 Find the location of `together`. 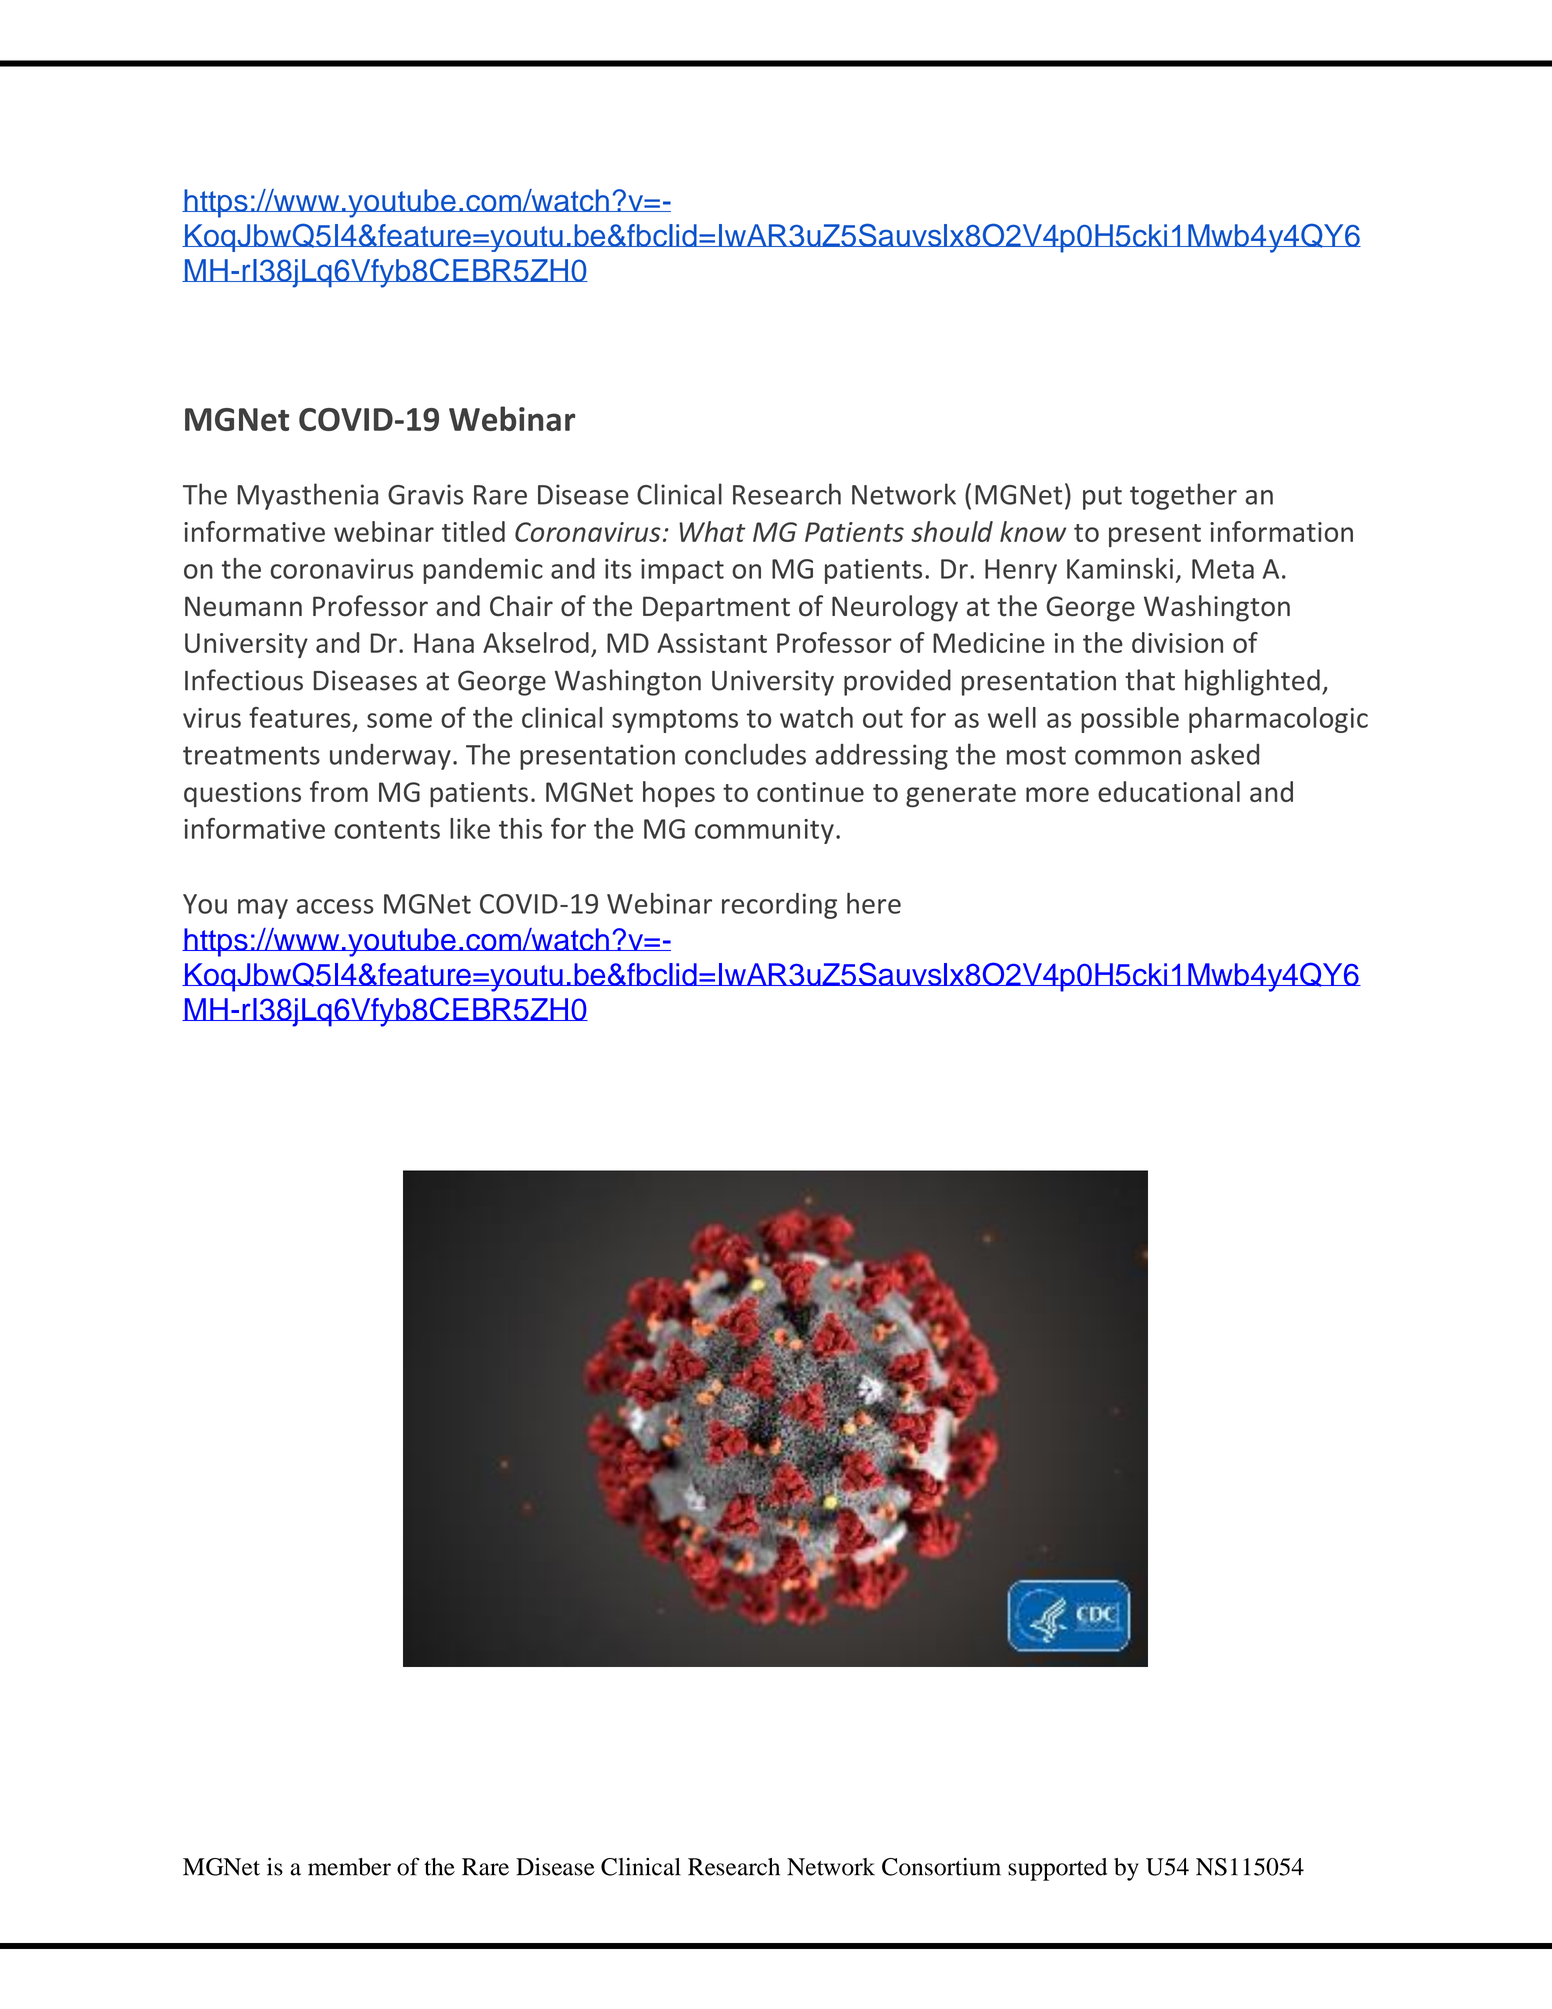

together is located at coordinates (1183, 496).
